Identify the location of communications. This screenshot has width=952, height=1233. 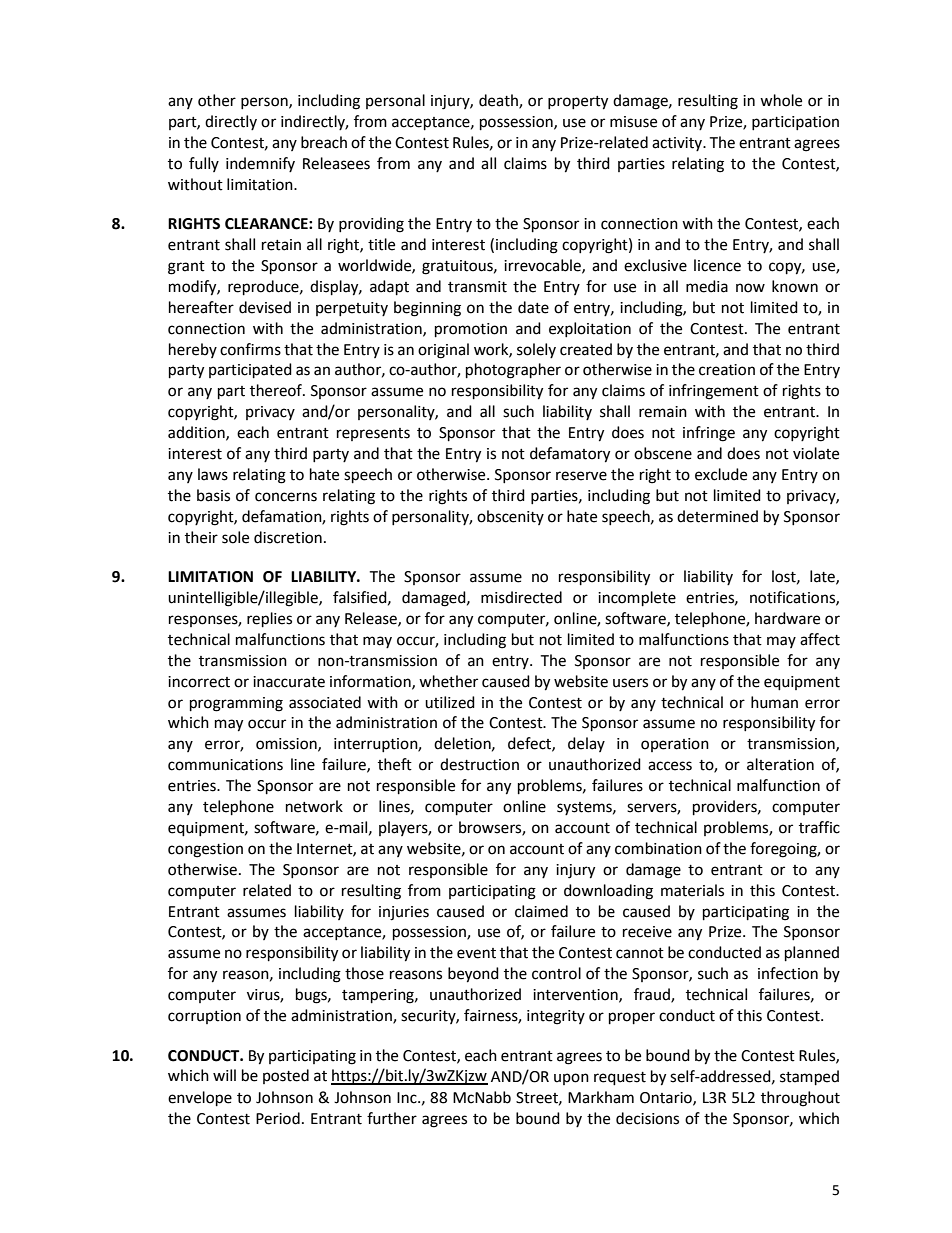
(225, 765).
